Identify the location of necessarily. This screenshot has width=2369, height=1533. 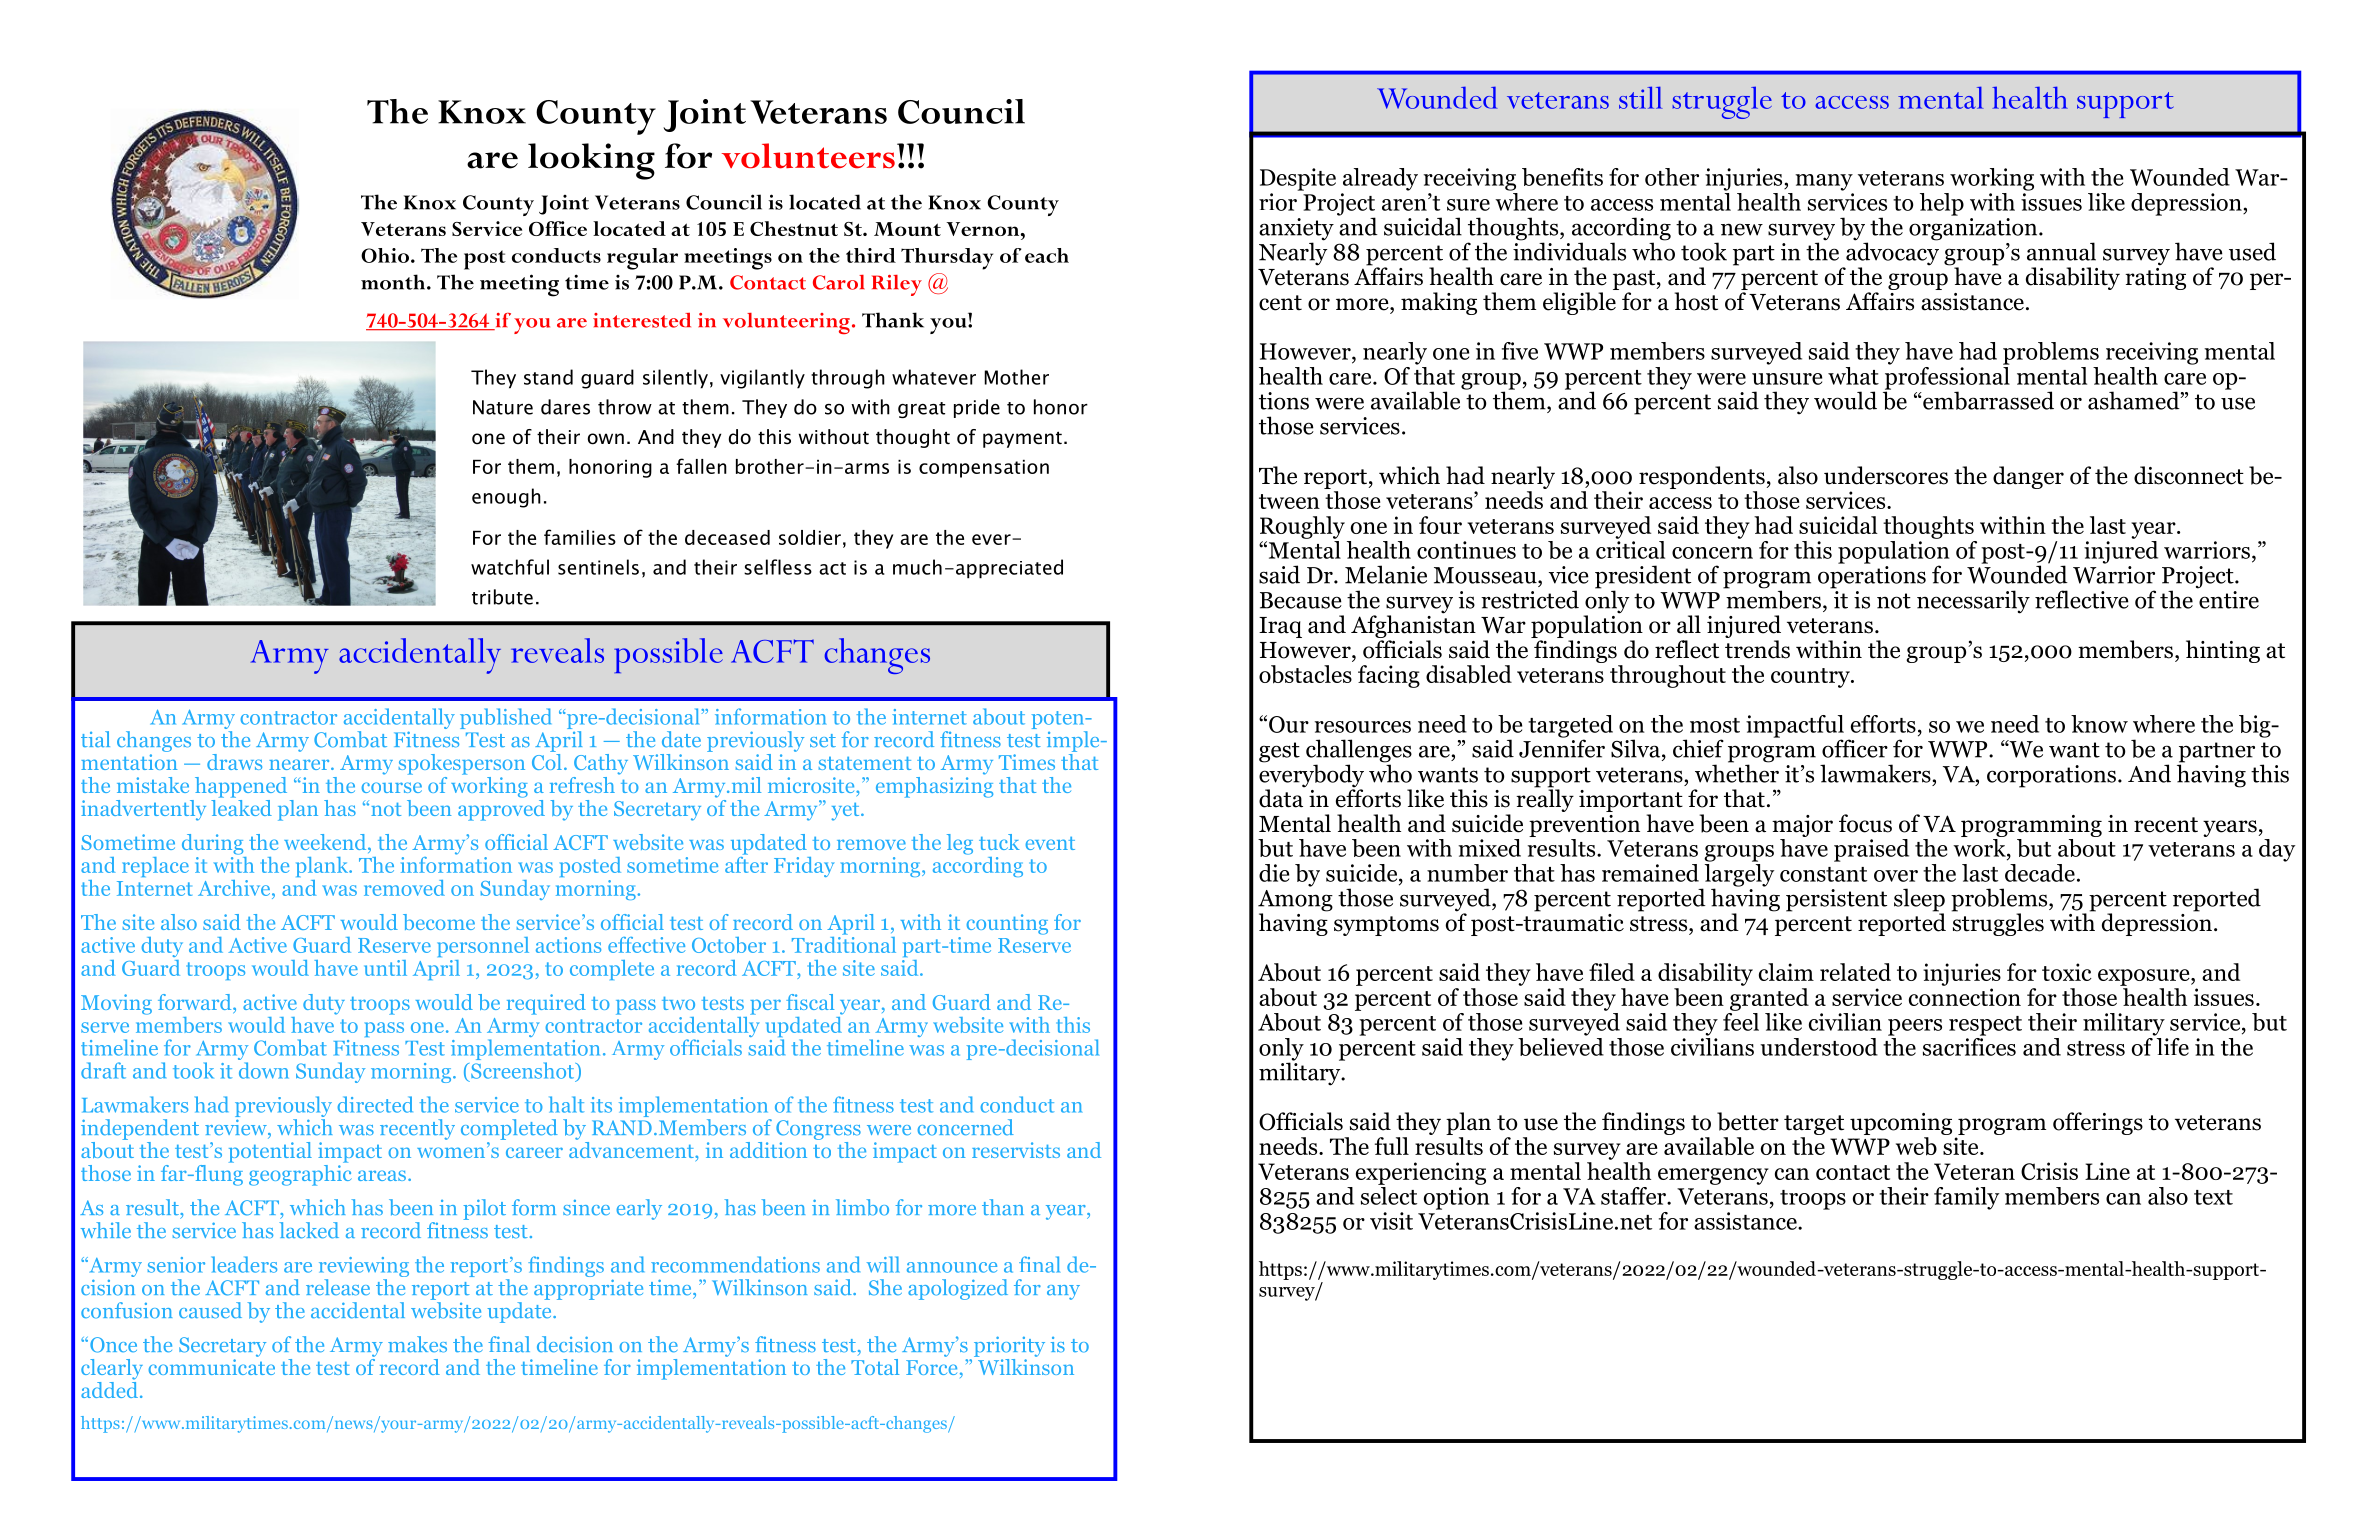
(1973, 602).
